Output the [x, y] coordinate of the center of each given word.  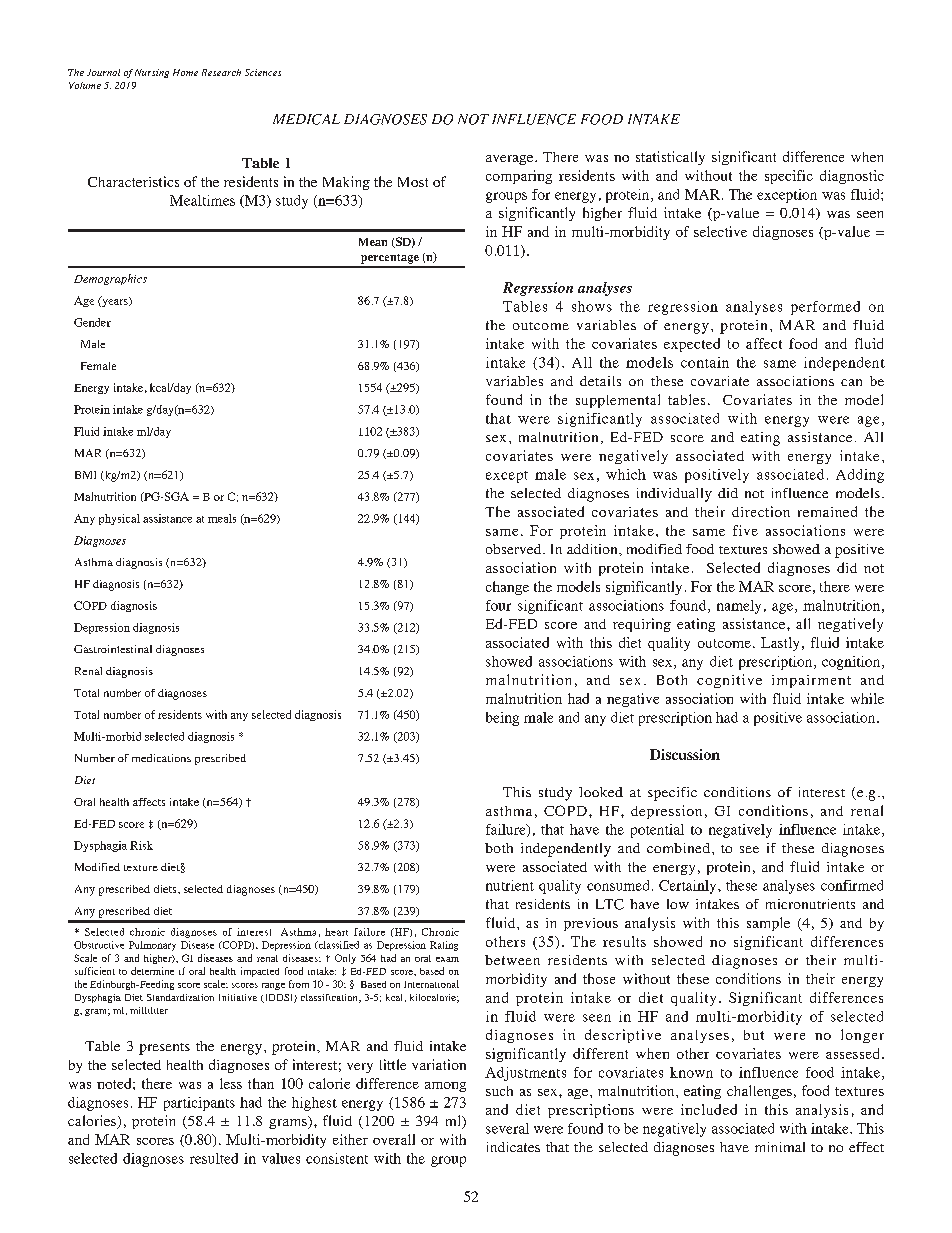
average [511, 160]
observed [515, 549]
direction [761, 511]
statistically [670, 158]
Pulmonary [152, 946]
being [502, 719]
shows [592, 306]
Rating [444, 946]
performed [825, 308]
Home [185, 72]
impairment [811, 681]
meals [222, 518]
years [115, 301]
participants [199, 1104]
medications [161, 758]
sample [768, 924]
